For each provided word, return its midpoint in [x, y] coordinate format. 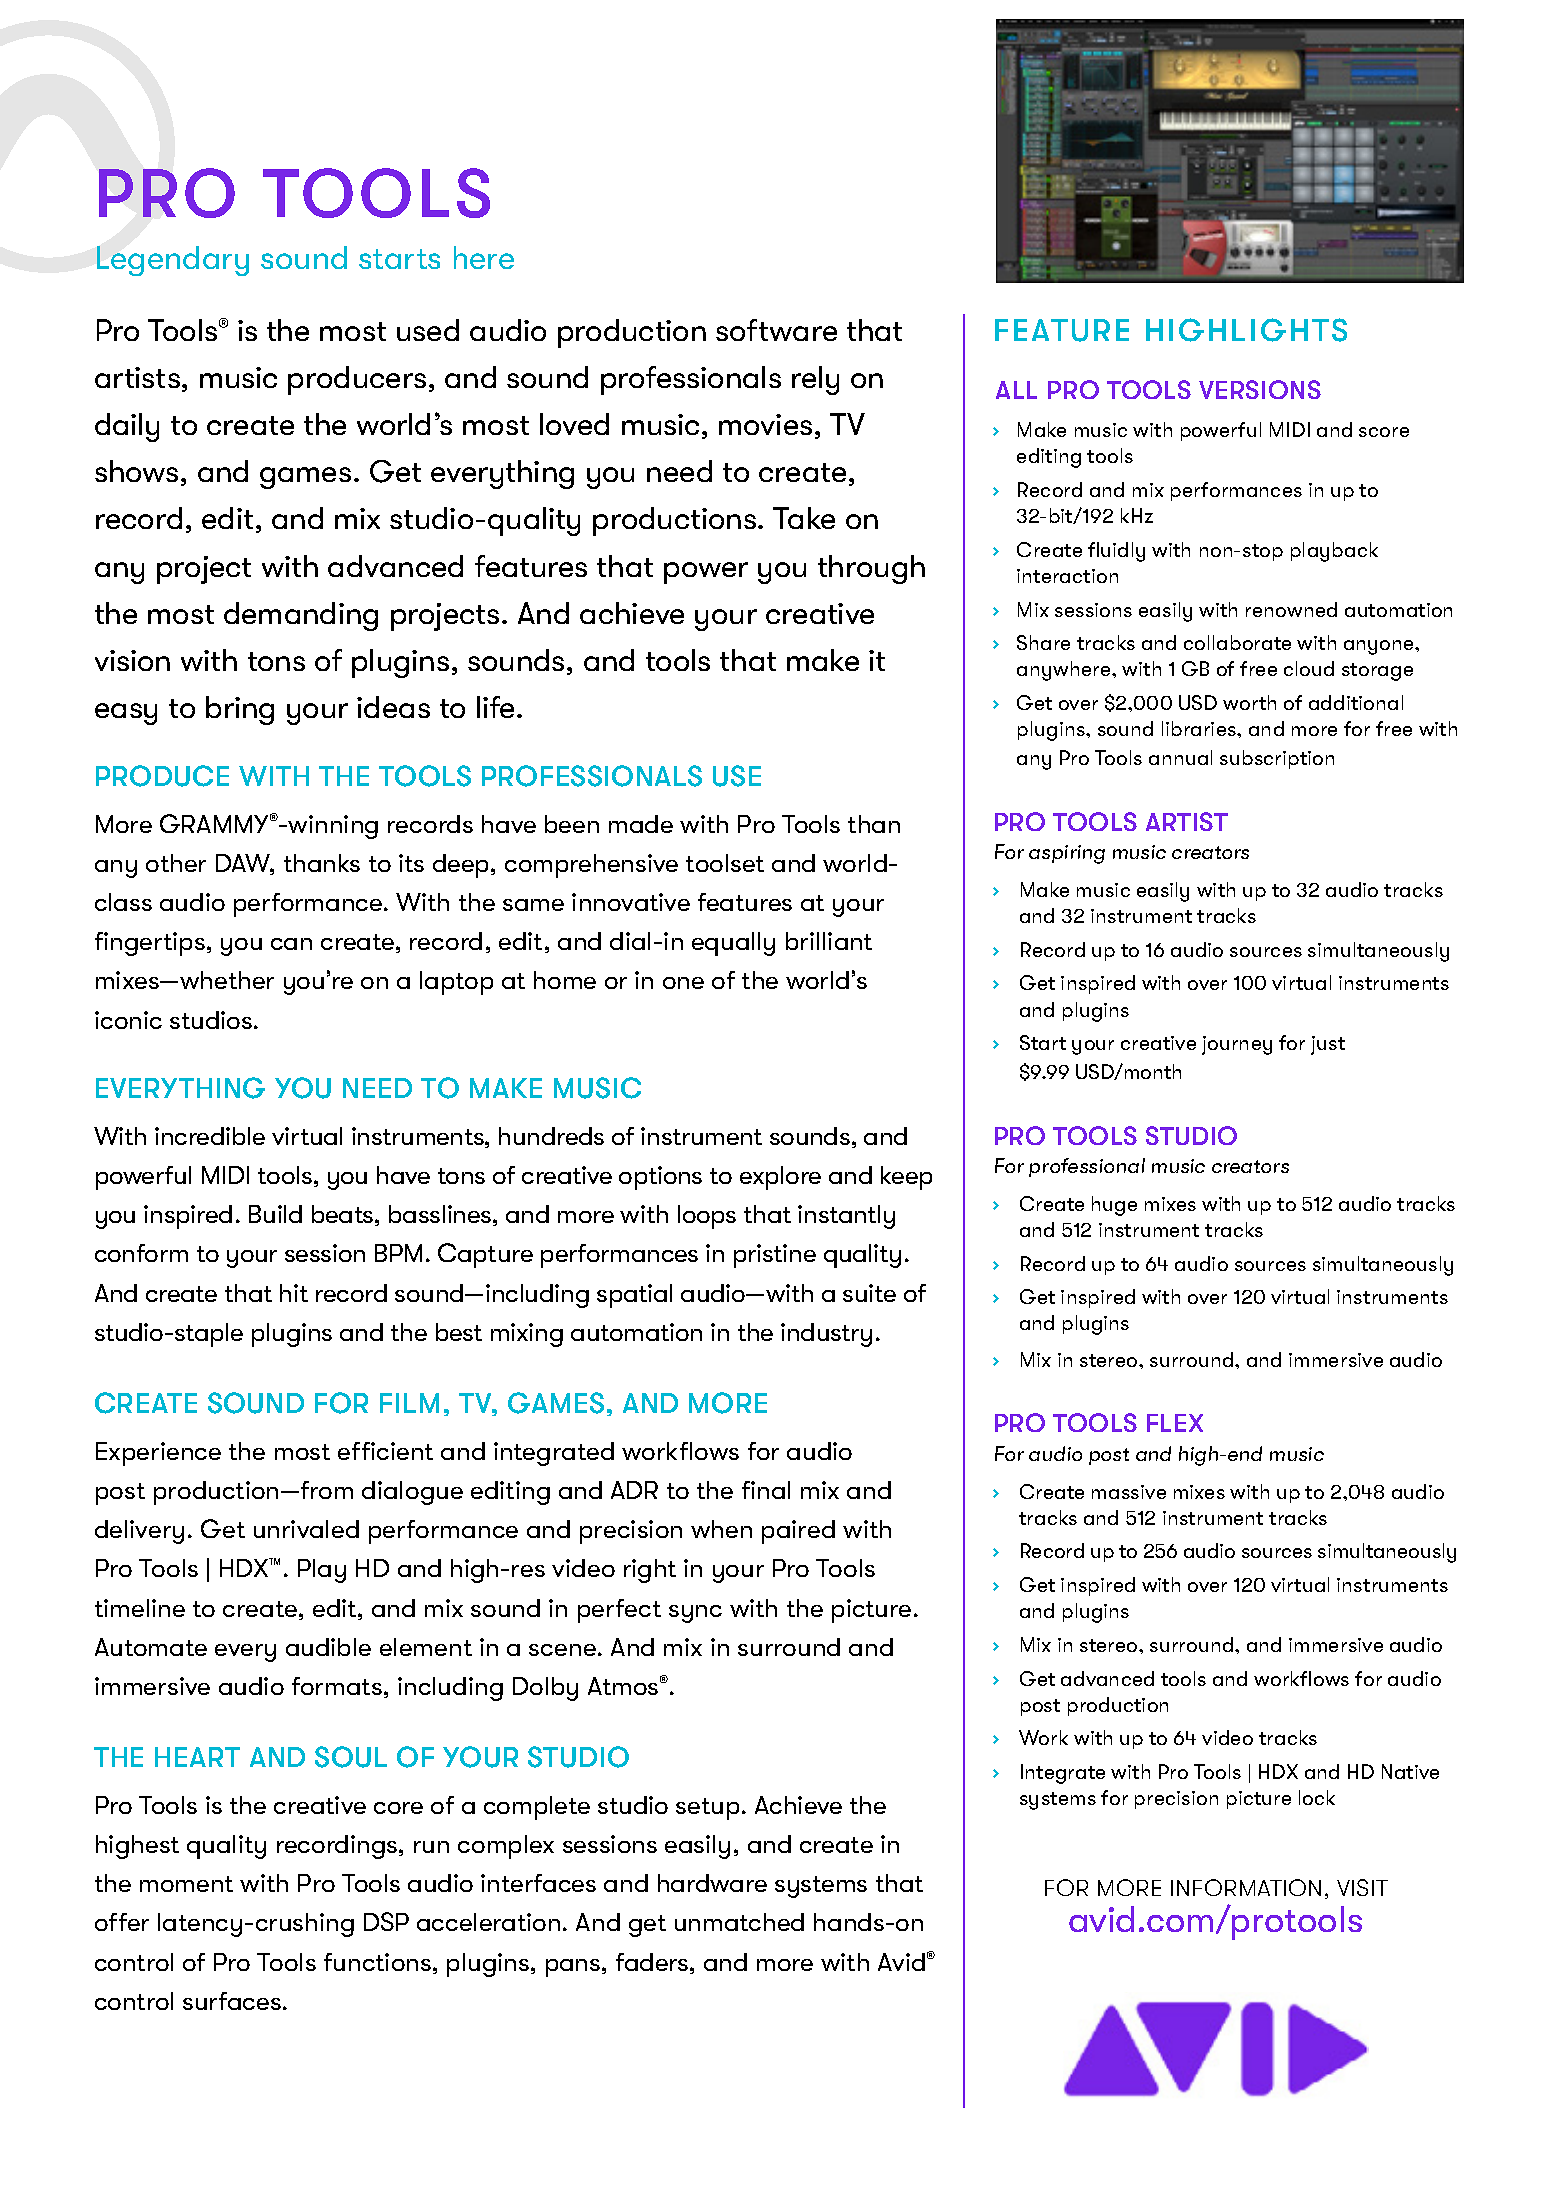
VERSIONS [1260, 389]
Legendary [173, 261]
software [776, 330]
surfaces [232, 2001]
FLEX [1175, 1423]
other [176, 863]
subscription [1277, 759]
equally [733, 944]
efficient [385, 1451]
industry [826, 1335]
